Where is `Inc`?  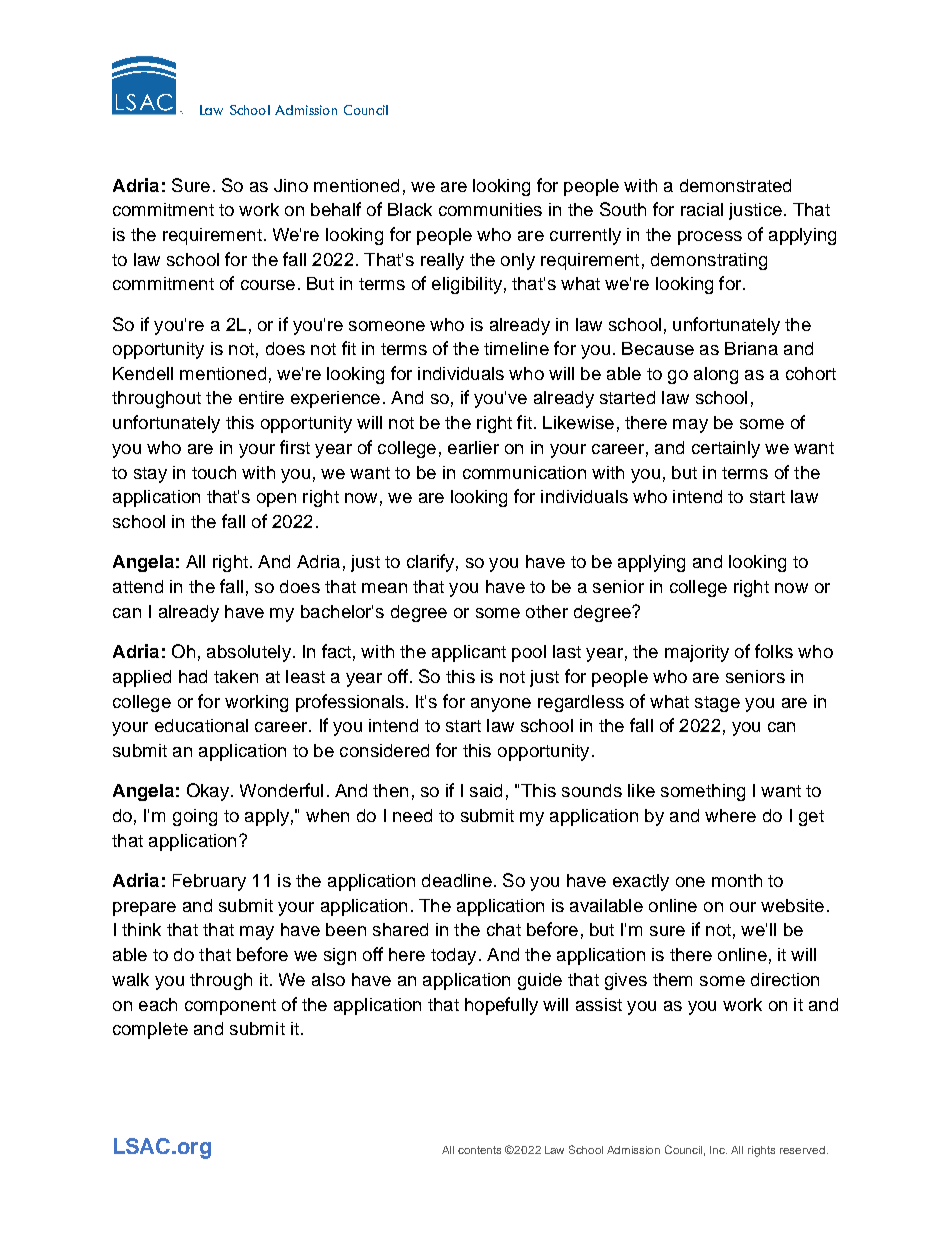
Inc is located at coordinates (718, 1150).
